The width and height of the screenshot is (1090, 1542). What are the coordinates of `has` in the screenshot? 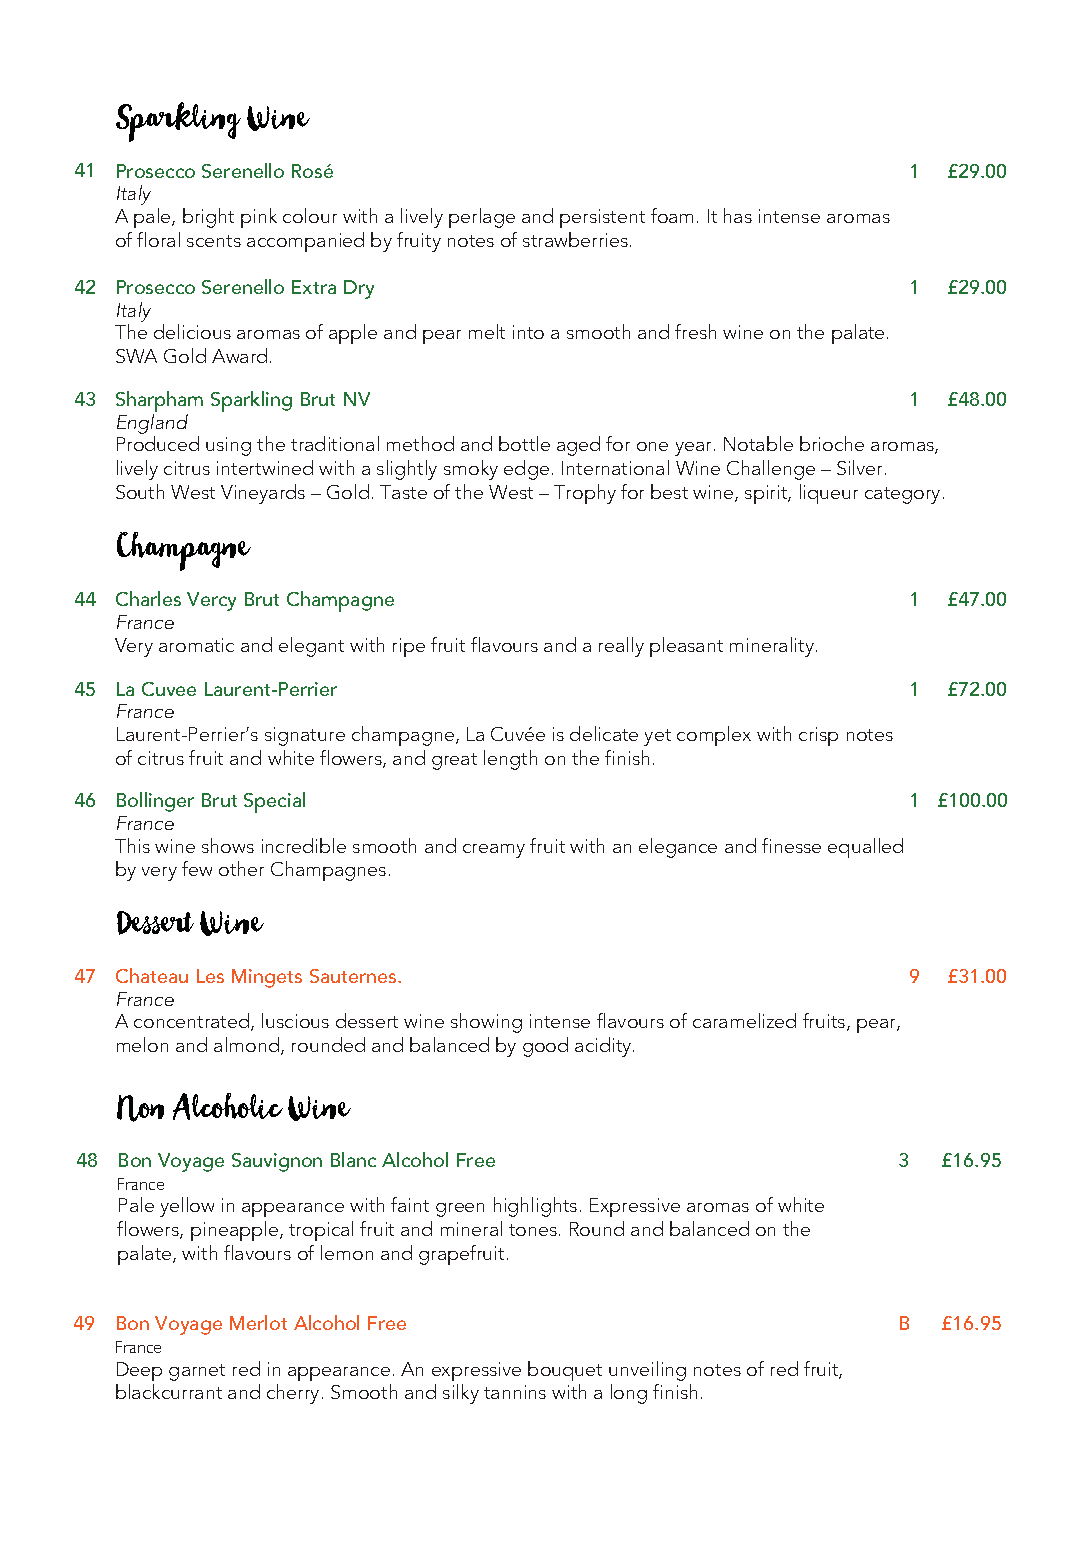 It's located at (738, 215).
